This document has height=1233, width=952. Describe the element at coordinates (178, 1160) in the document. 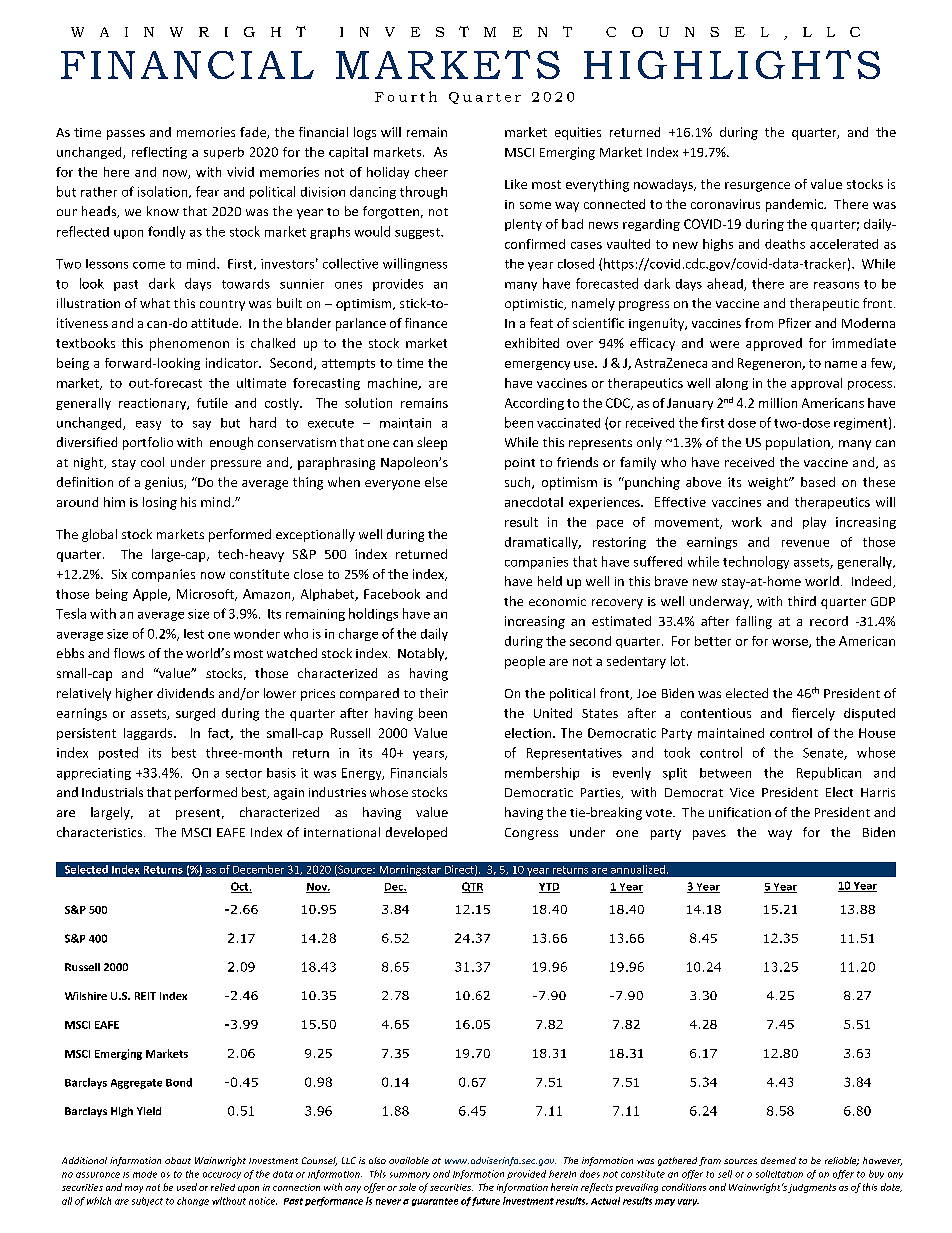

I see `about` at that location.
